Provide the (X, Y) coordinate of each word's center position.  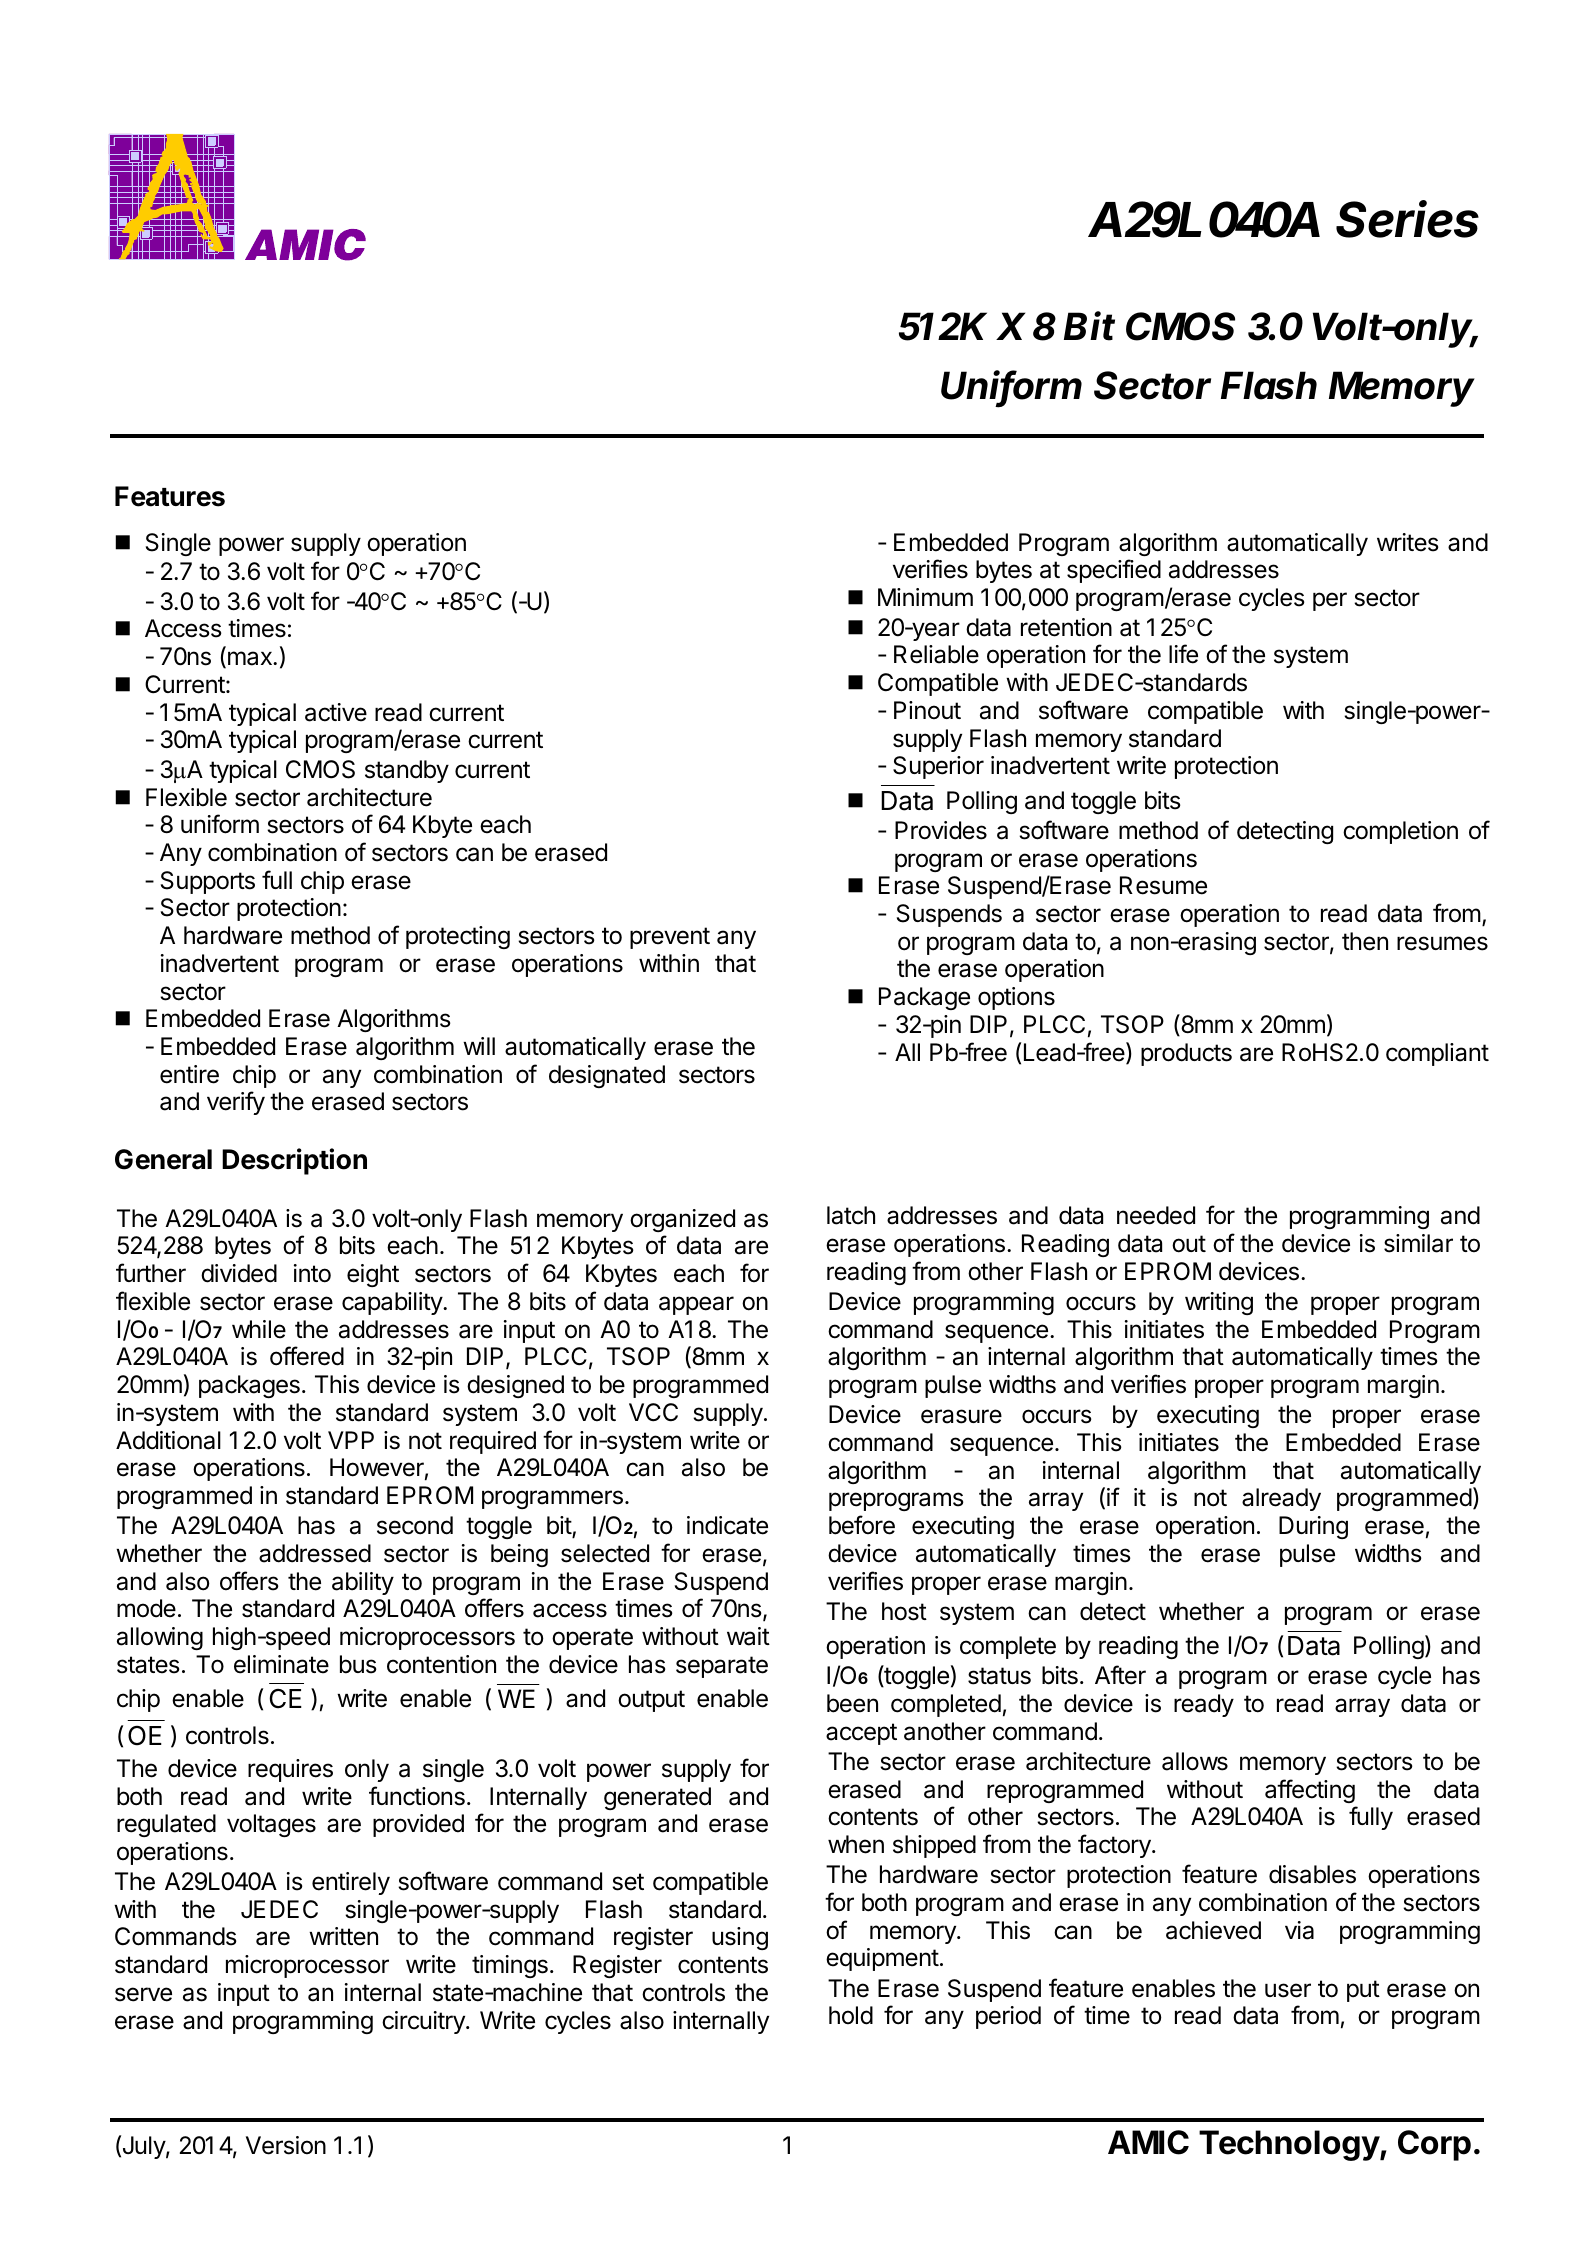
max (249, 659)
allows (1195, 1761)
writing (1219, 1303)
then (1365, 941)
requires (290, 1770)
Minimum (925, 597)
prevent (670, 938)
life (1183, 654)
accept (861, 1734)
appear (696, 1305)
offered (307, 1356)
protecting (458, 937)
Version (286, 2145)
